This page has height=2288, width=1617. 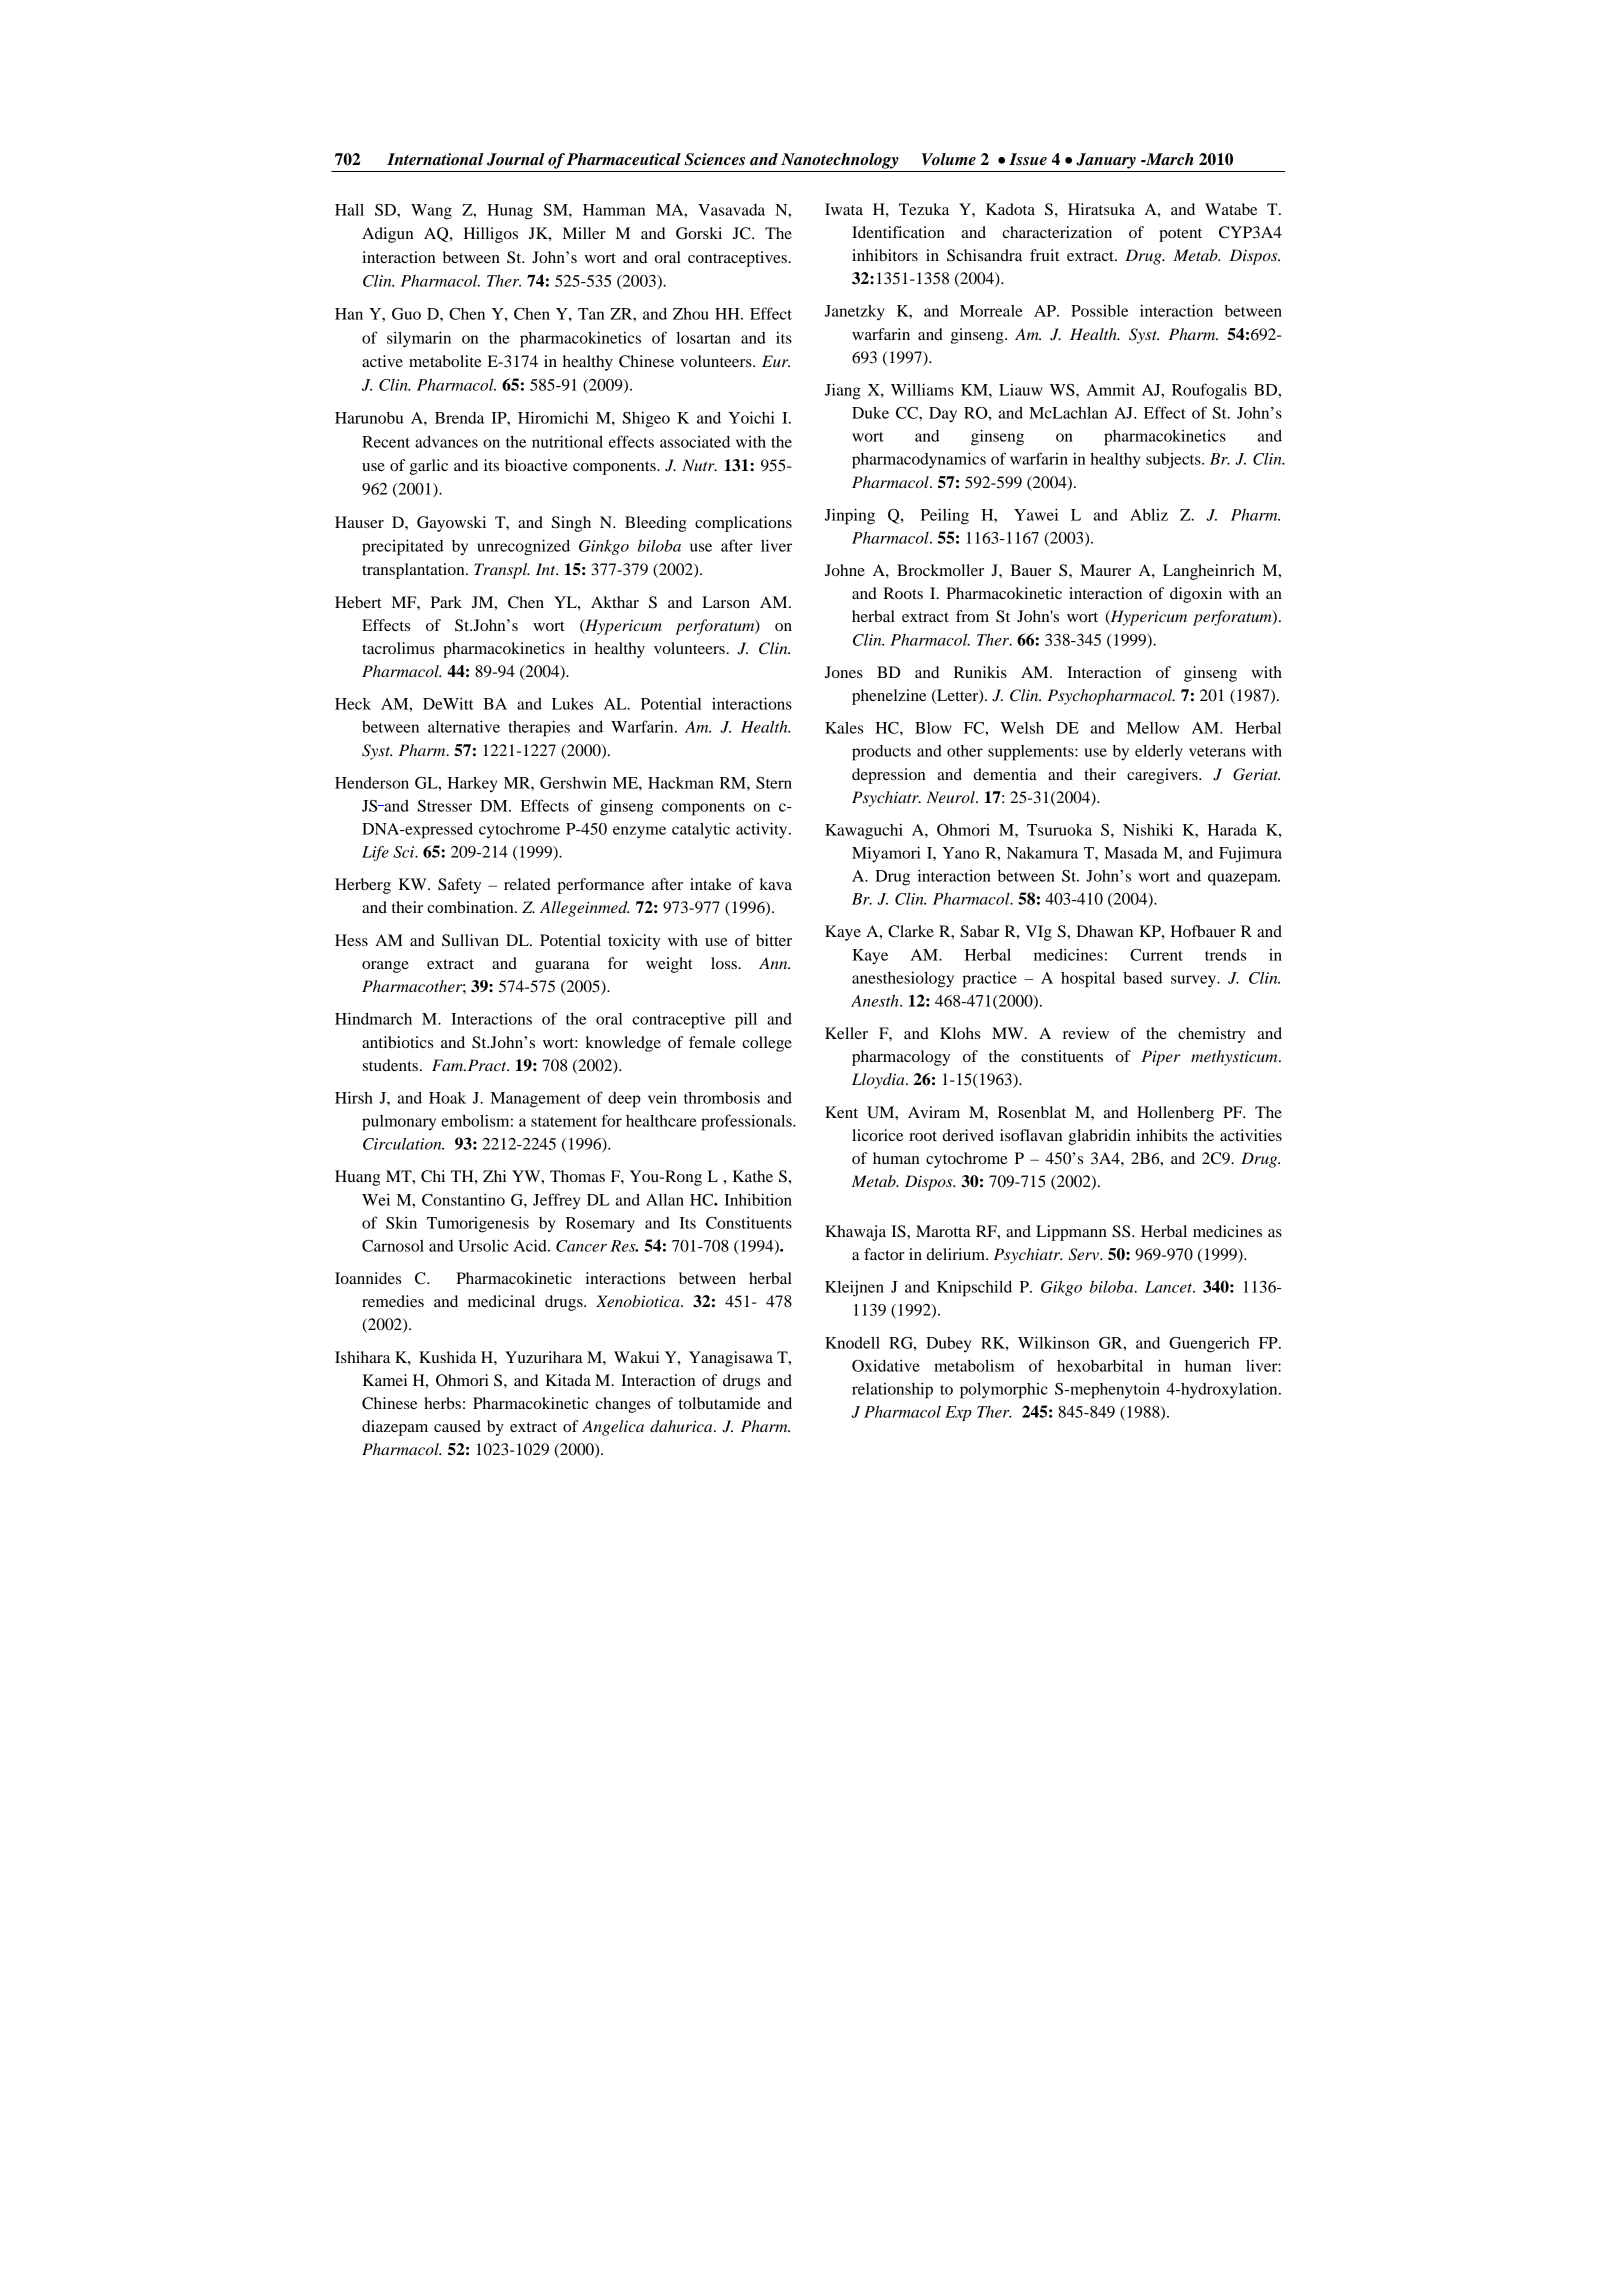 I want to click on relationship, so click(x=892, y=1390).
